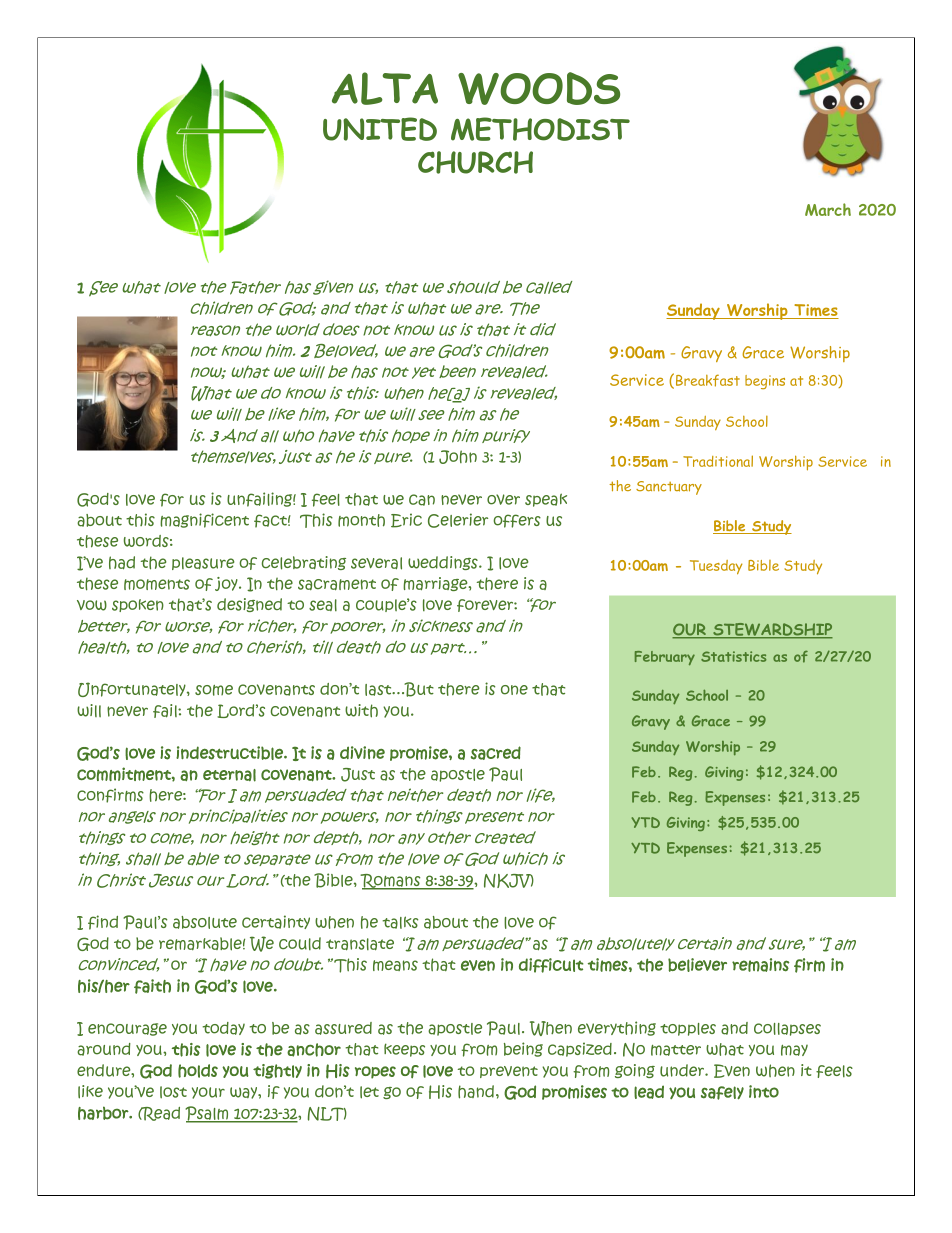 This document has height=1233, width=952. I want to click on lost, so click(173, 1092).
